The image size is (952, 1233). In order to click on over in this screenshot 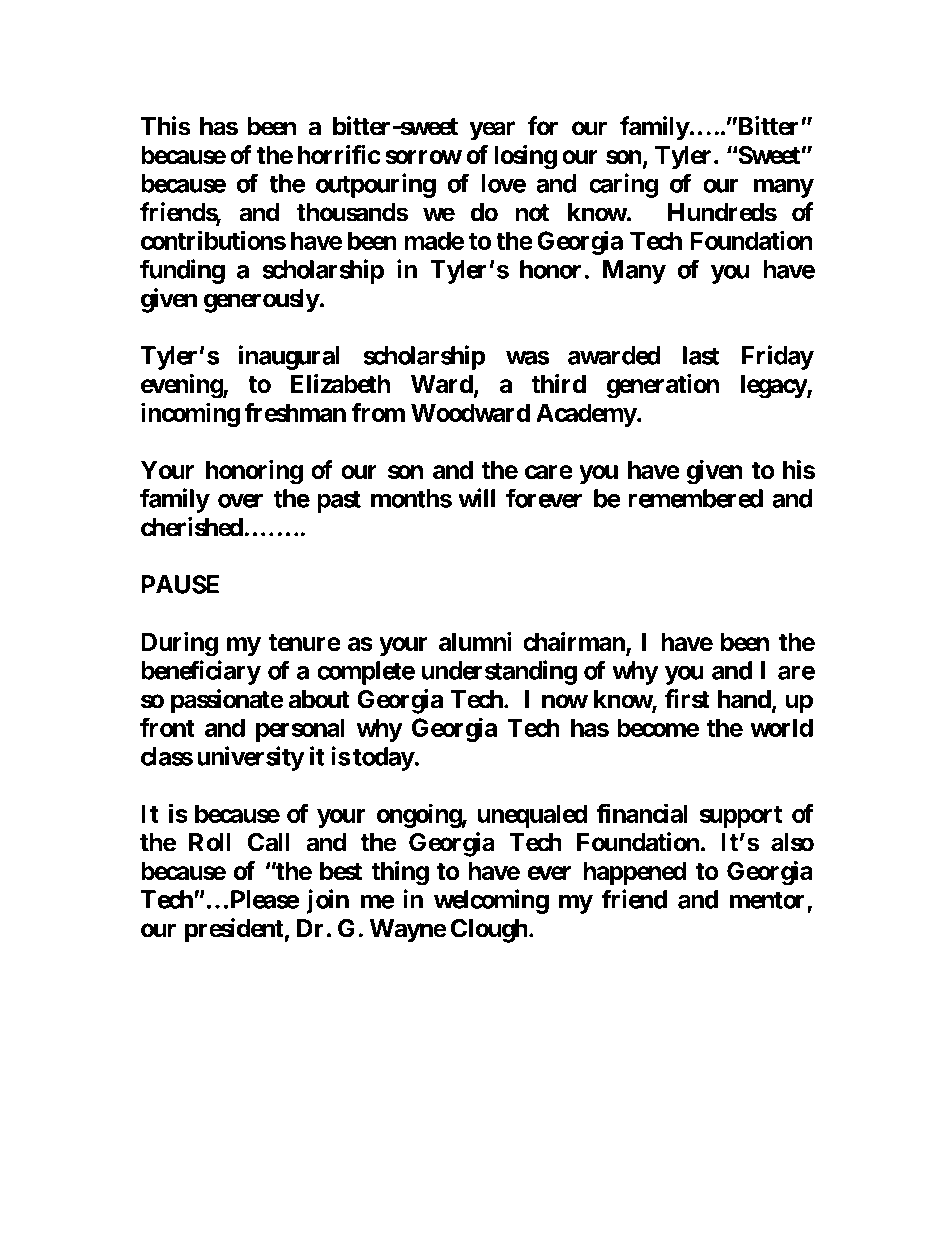, I will do `click(240, 500)`.
